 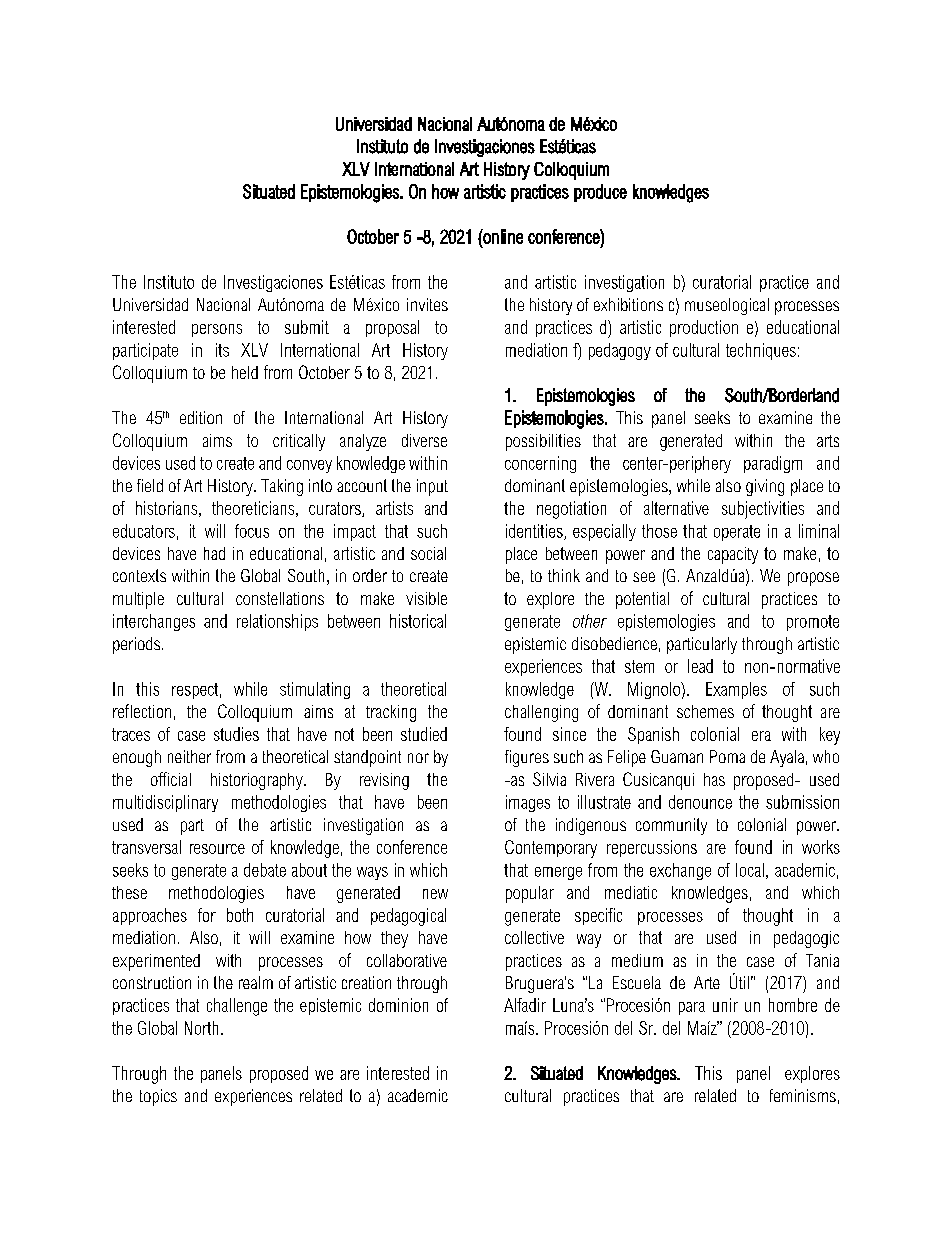 What do you see at coordinates (528, 803) in the screenshot?
I see `images` at bounding box center [528, 803].
